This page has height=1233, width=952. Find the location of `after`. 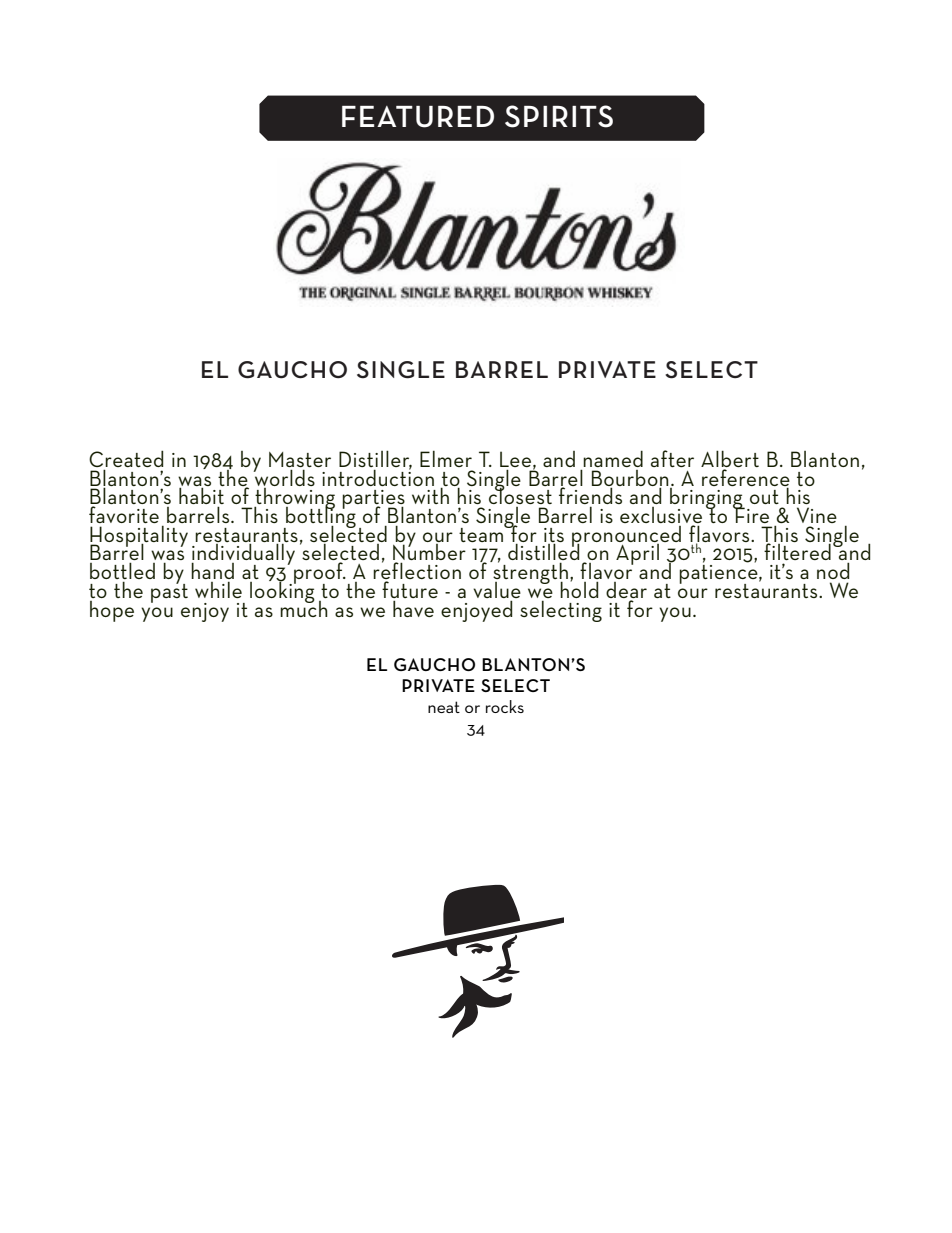

after is located at coordinates (672, 458).
